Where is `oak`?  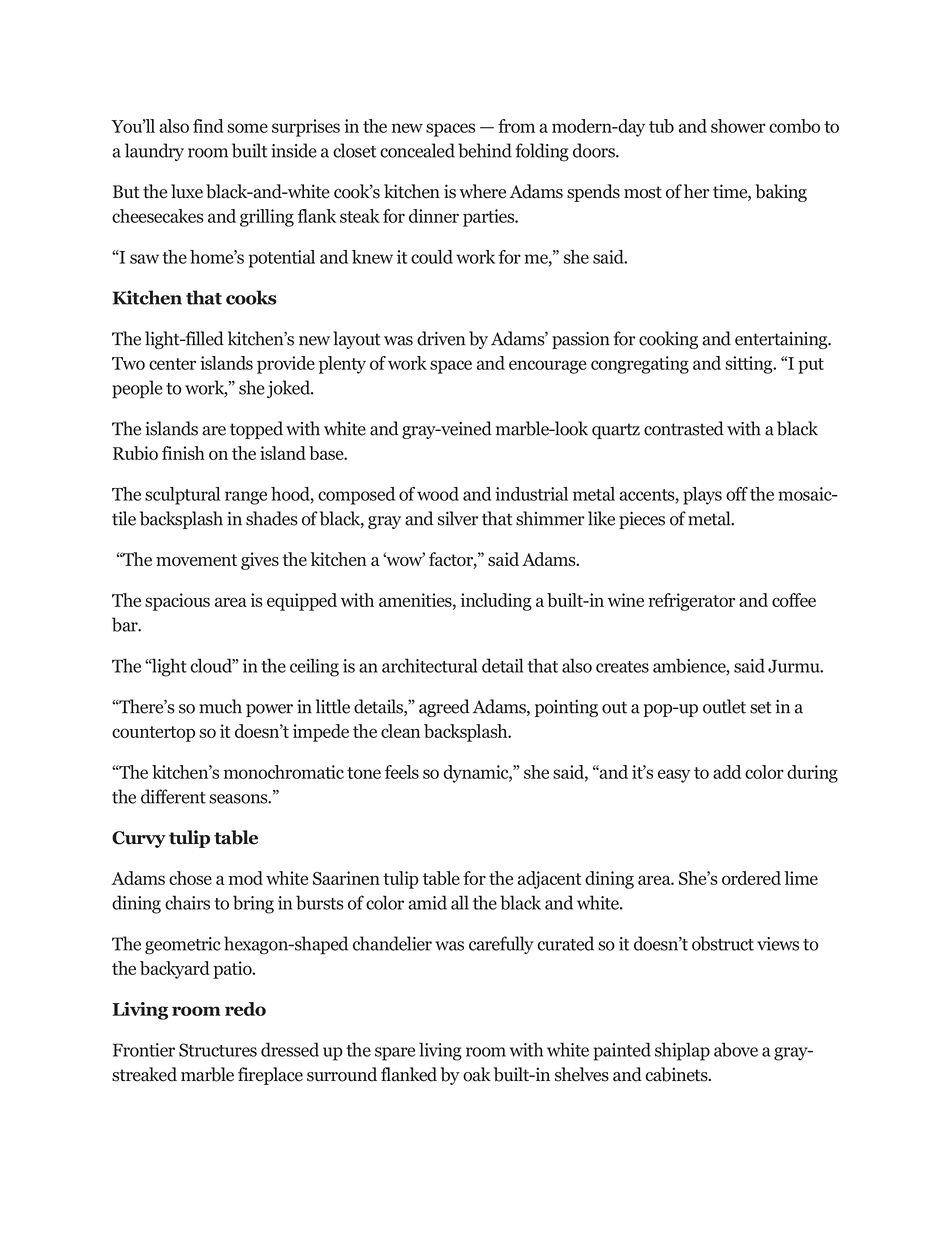 oak is located at coordinates (477, 1074).
